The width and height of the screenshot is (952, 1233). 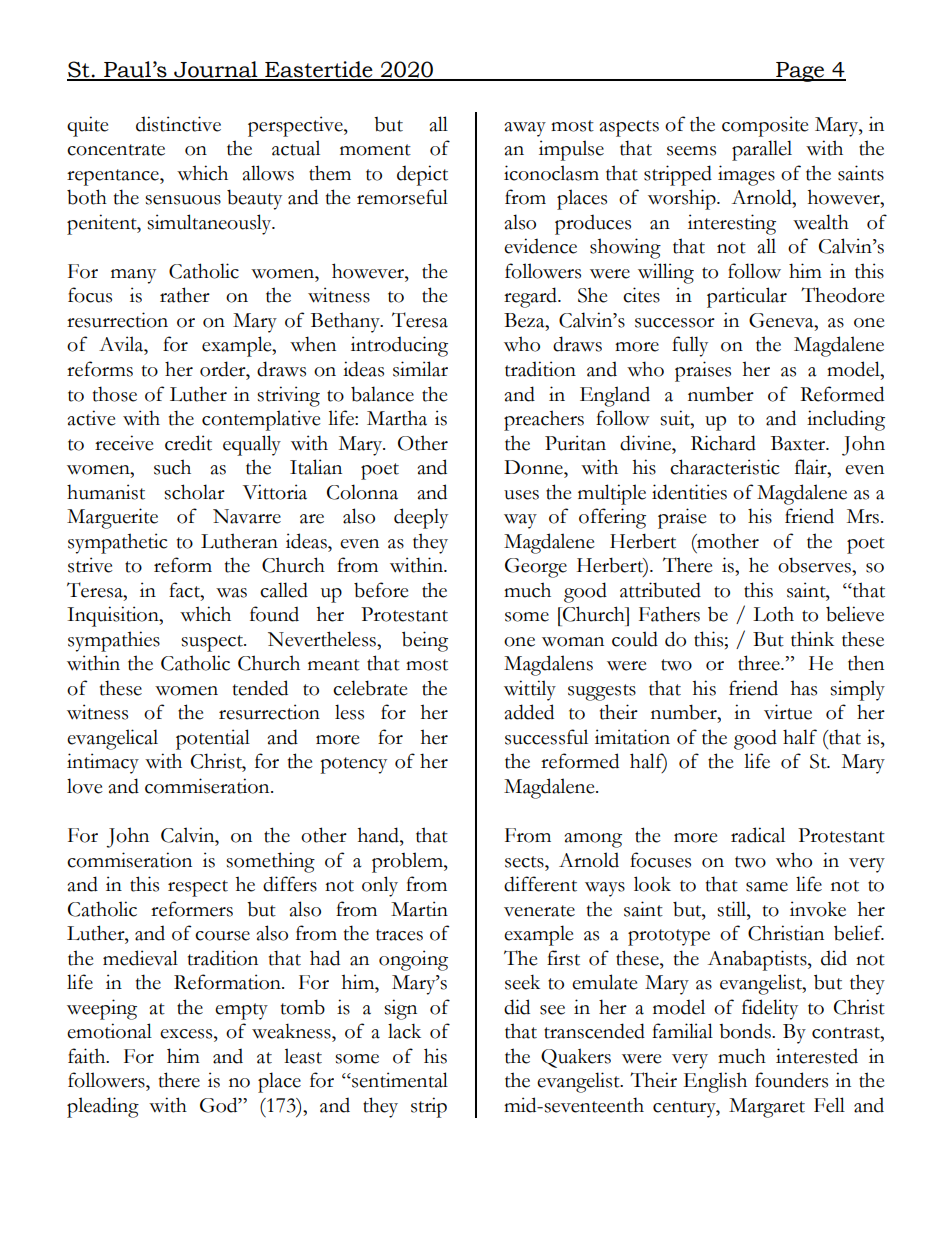 I want to click on sects, so click(x=525, y=862).
